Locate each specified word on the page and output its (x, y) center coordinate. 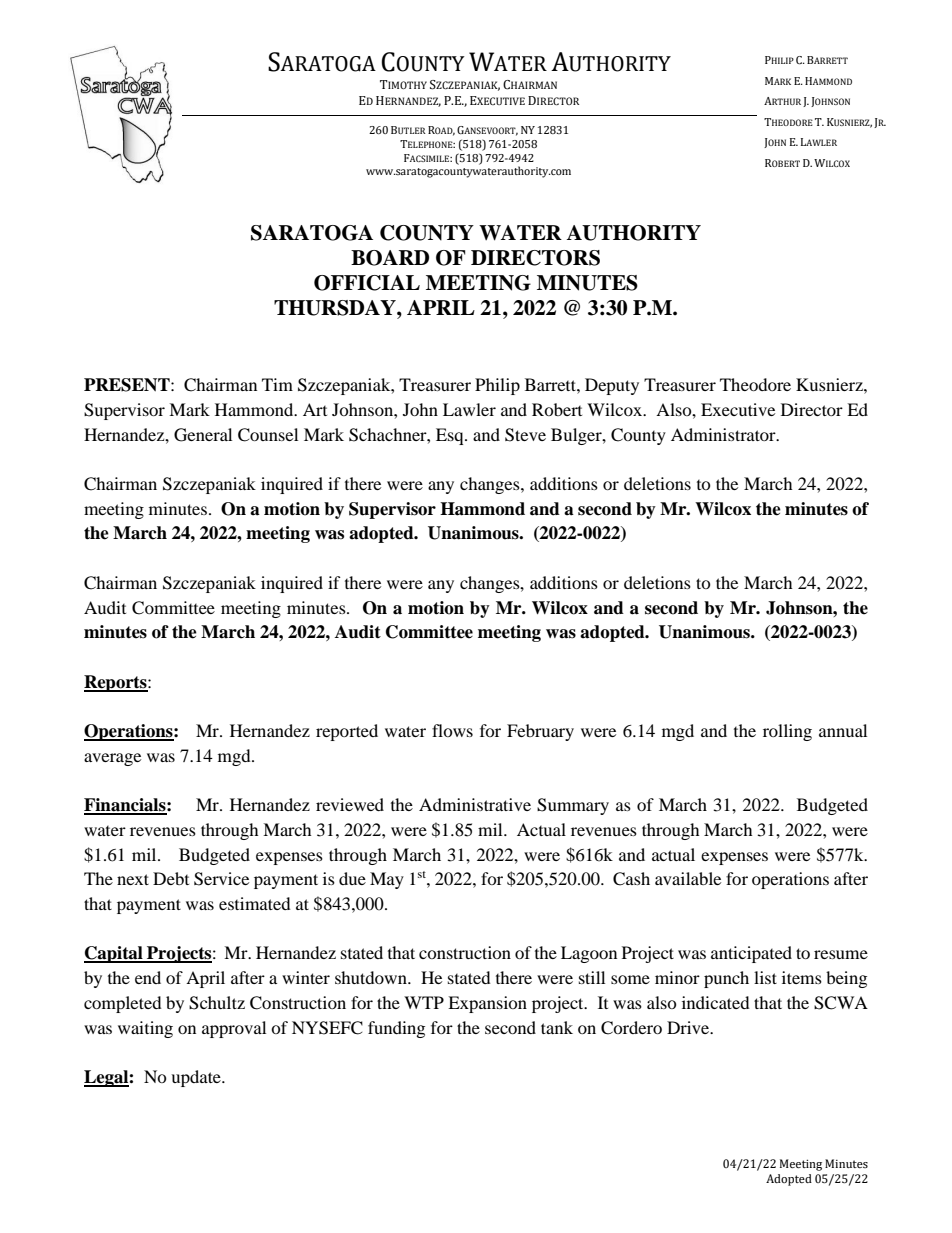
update (197, 1078)
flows (452, 730)
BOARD (390, 258)
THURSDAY (336, 308)
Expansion (487, 1004)
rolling (787, 732)
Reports (116, 683)
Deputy (612, 386)
